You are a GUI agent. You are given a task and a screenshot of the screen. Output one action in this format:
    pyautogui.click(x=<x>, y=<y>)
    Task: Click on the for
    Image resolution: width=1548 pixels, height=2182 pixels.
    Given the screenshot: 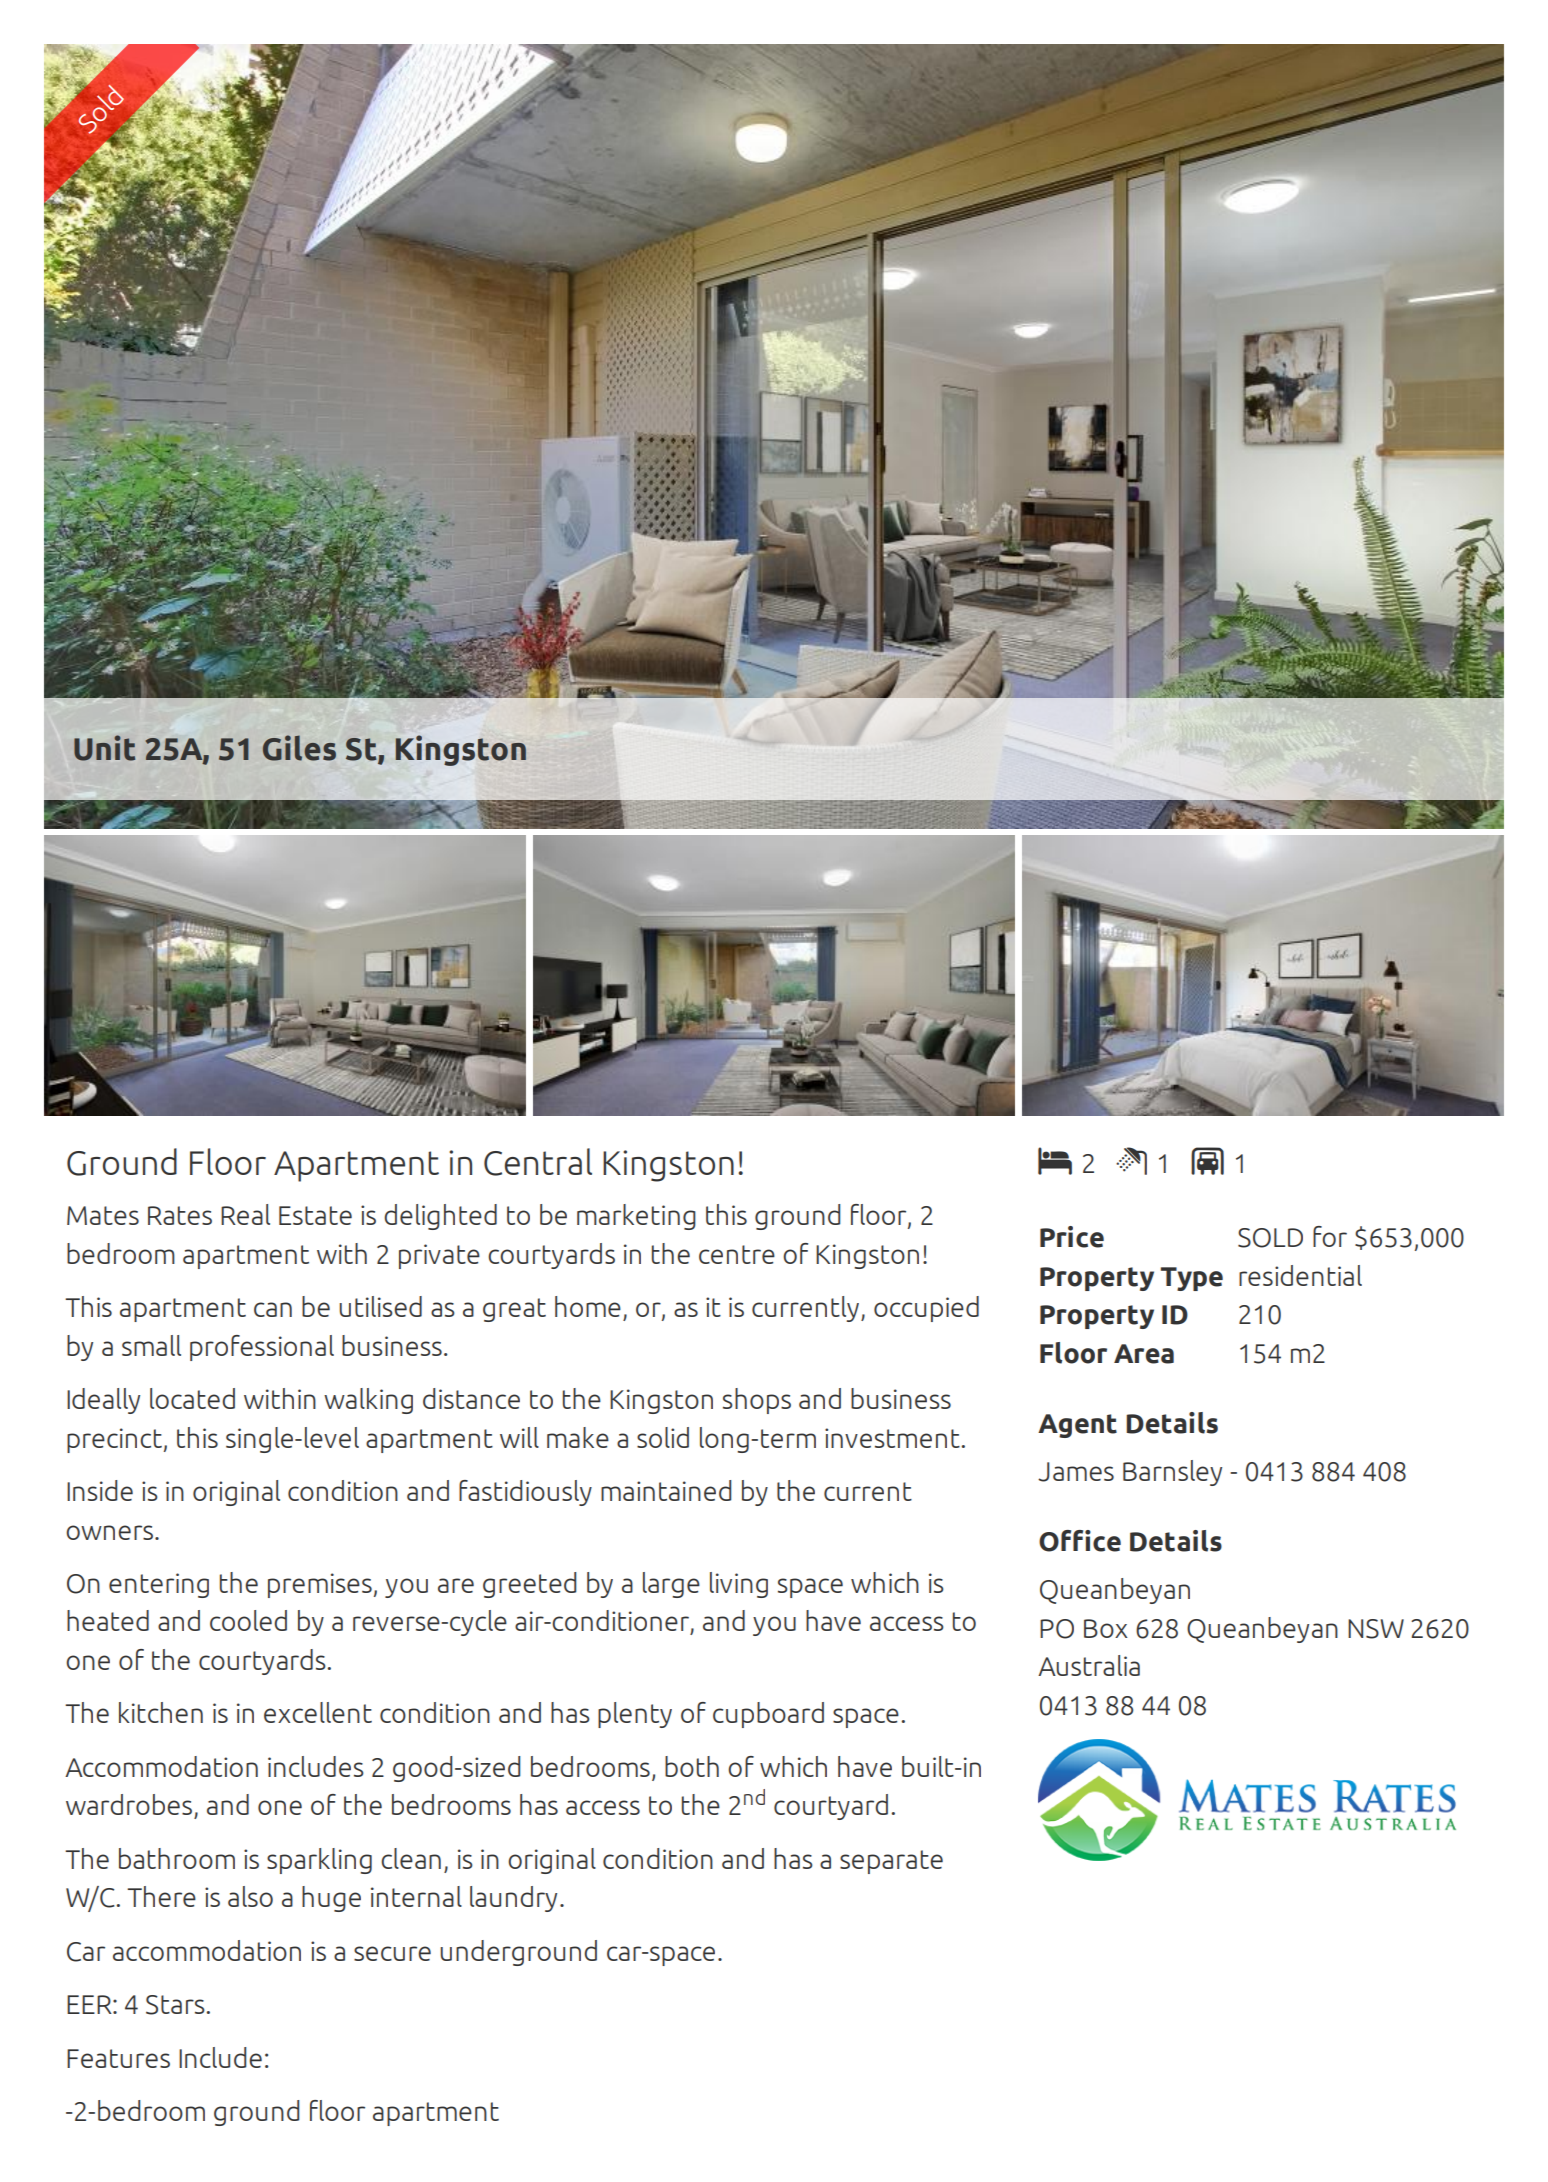 What is the action you would take?
    pyautogui.click(x=1330, y=1236)
